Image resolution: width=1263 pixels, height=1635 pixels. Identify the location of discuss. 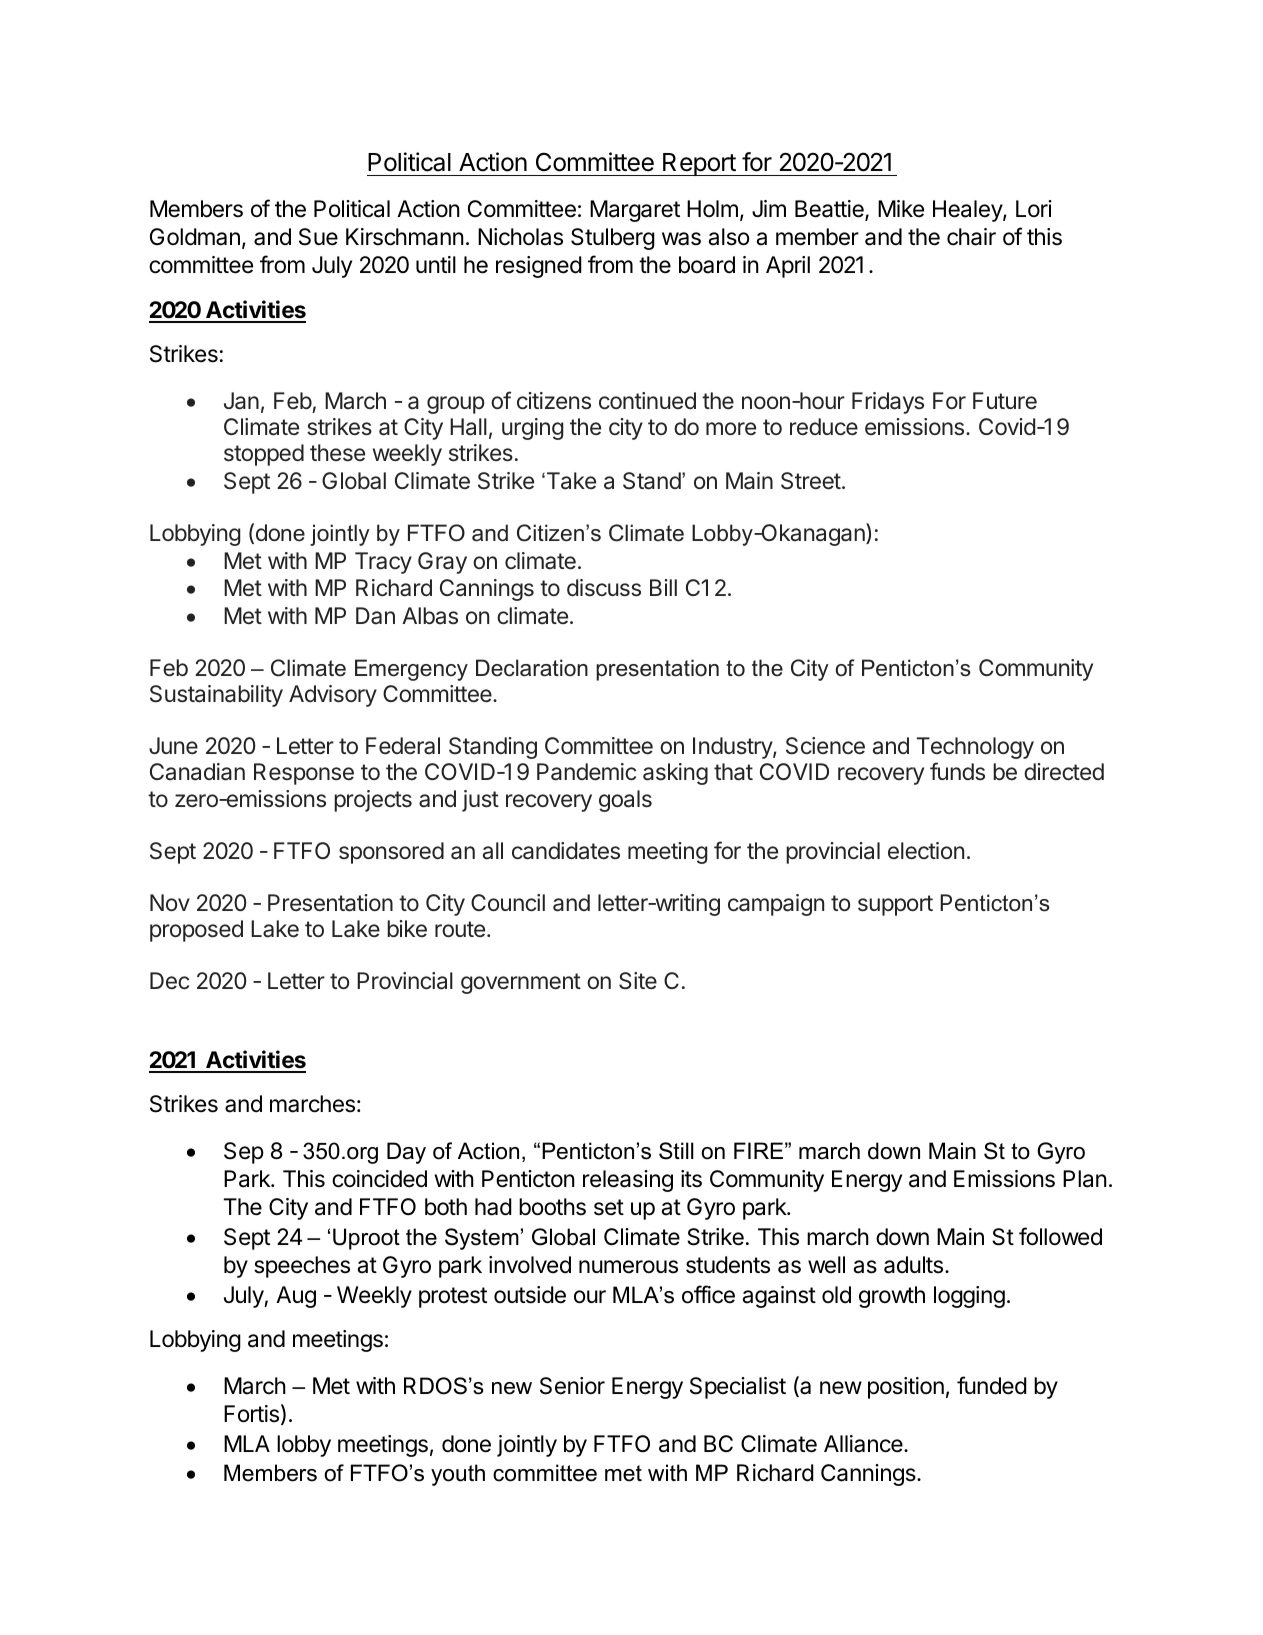
(604, 588).
